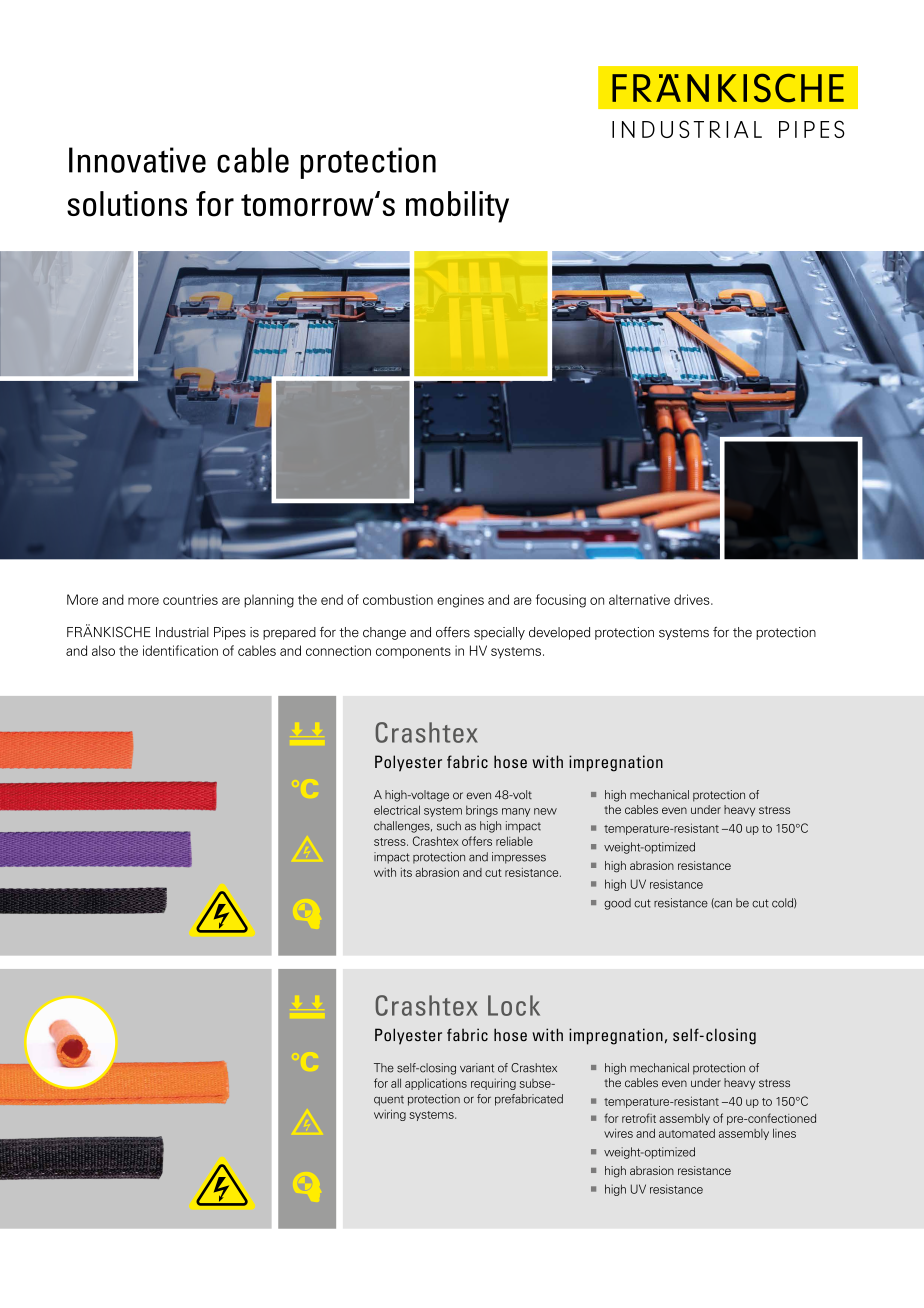 Image resolution: width=924 pixels, height=1308 pixels. I want to click on drives, so click(693, 599).
